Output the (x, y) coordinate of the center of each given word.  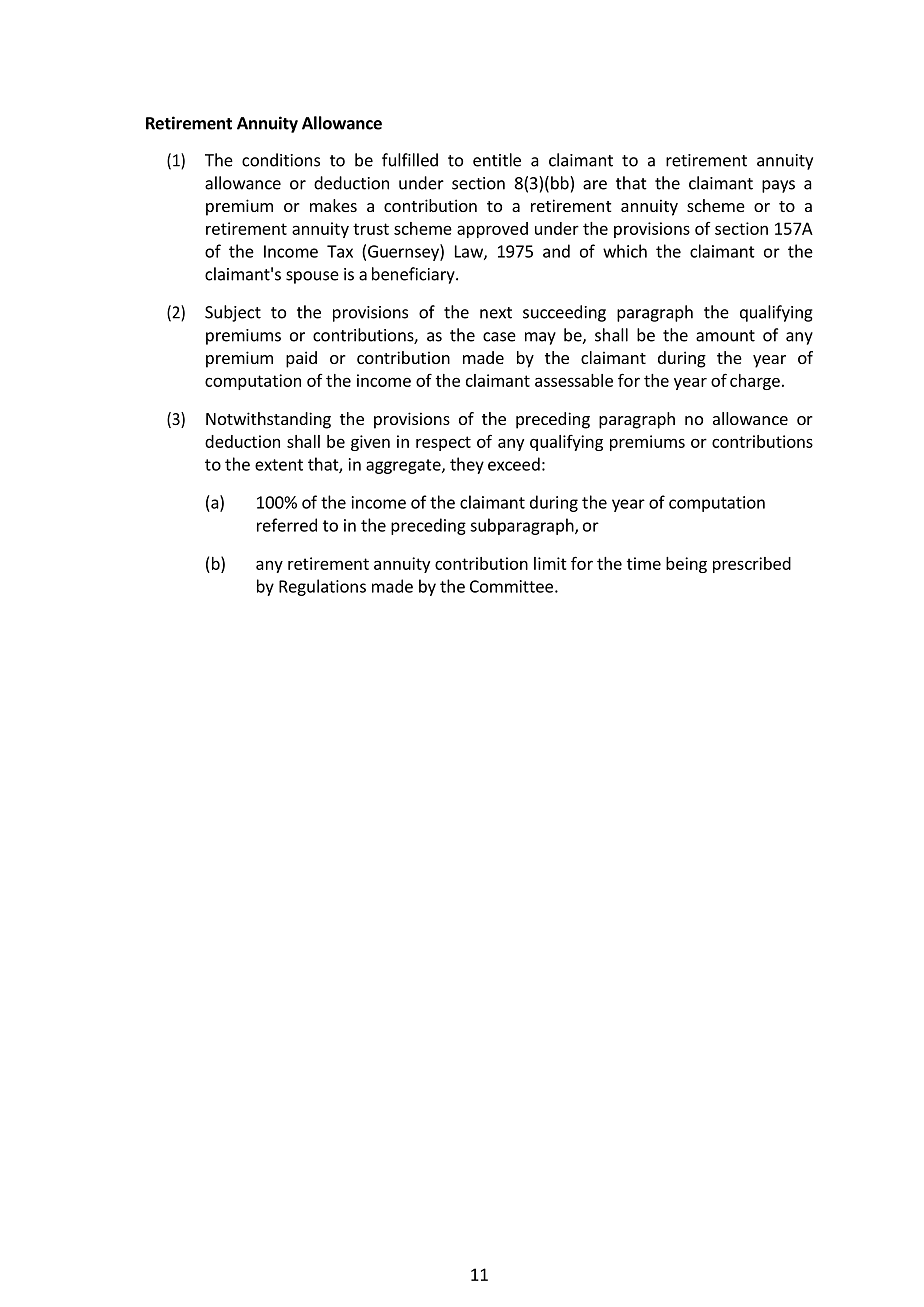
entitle (497, 160)
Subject (233, 313)
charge (755, 382)
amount (725, 336)
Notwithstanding (268, 420)
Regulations (322, 587)
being (686, 565)
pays (778, 186)
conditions (281, 160)
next (496, 313)
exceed (514, 464)
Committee (511, 586)
